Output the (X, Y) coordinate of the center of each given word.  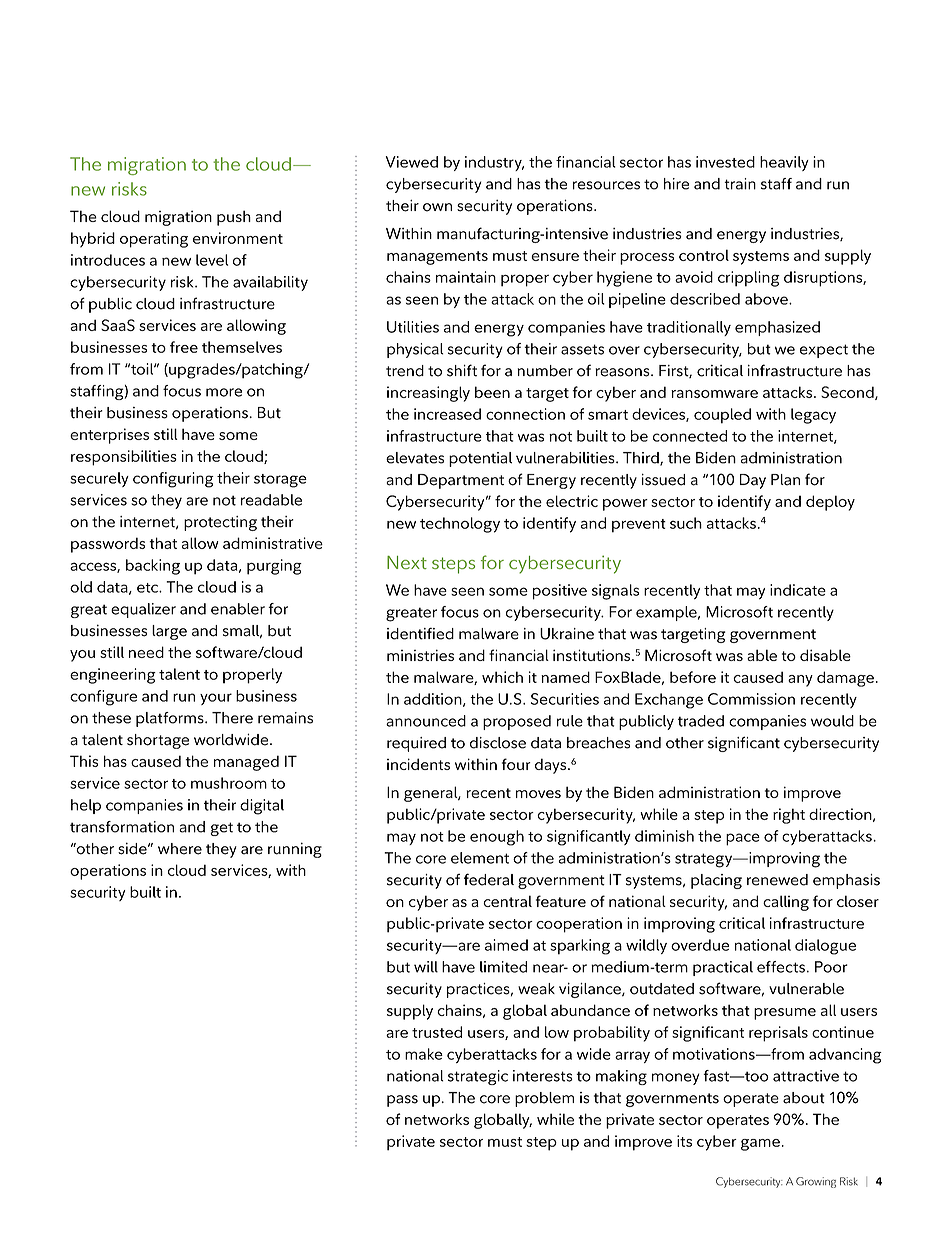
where (180, 849)
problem (544, 1099)
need (146, 652)
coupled (722, 416)
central (507, 901)
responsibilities (124, 458)
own (437, 207)
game (760, 1145)
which (502, 677)
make (424, 1054)
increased (447, 414)
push (234, 218)
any (800, 681)
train (740, 184)
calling (786, 903)
